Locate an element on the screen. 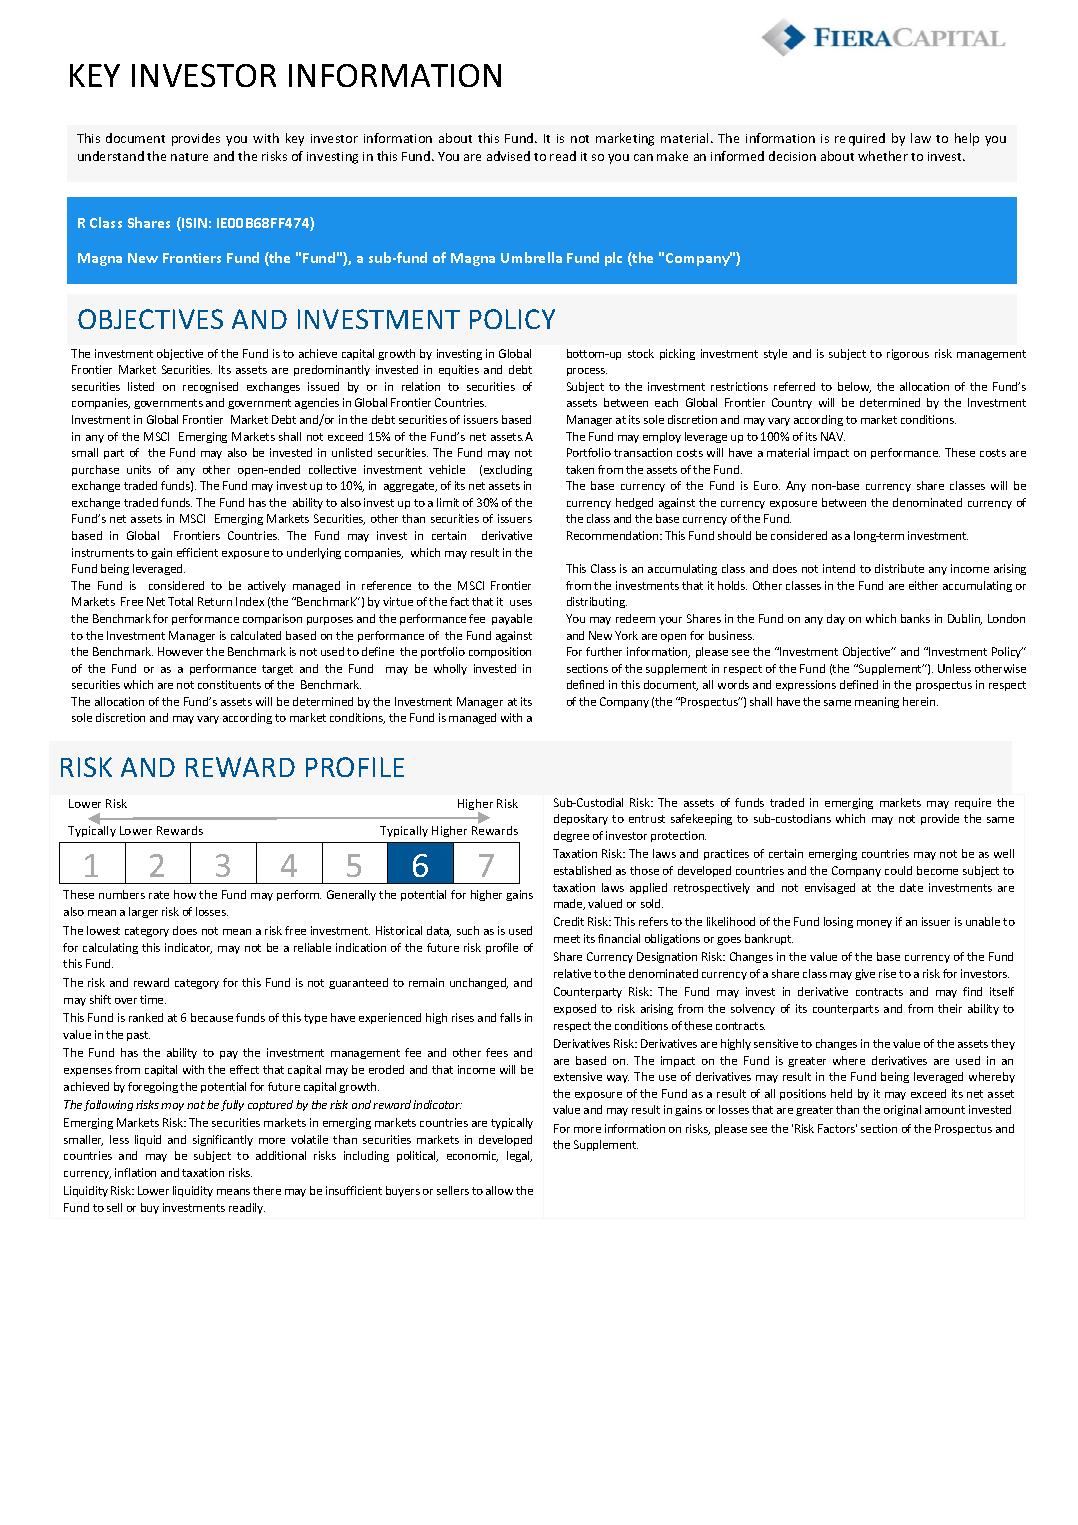 Image resolution: width=1078 pixels, height=1525 pixels. nature is located at coordinates (189, 157).
